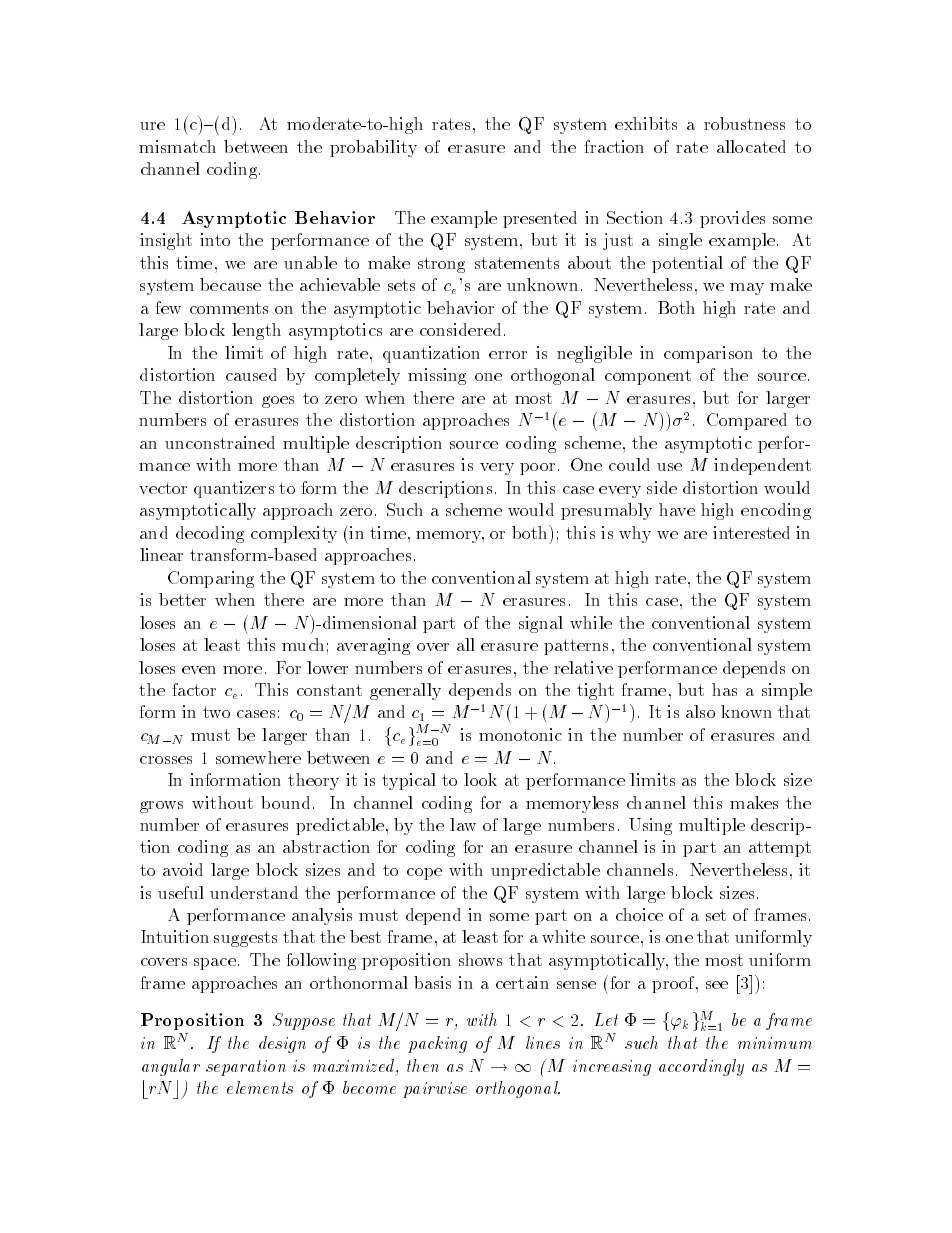 The image size is (952, 1233). What do you see at coordinates (463, 824) in the document?
I see `law` at bounding box center [463, 824].
